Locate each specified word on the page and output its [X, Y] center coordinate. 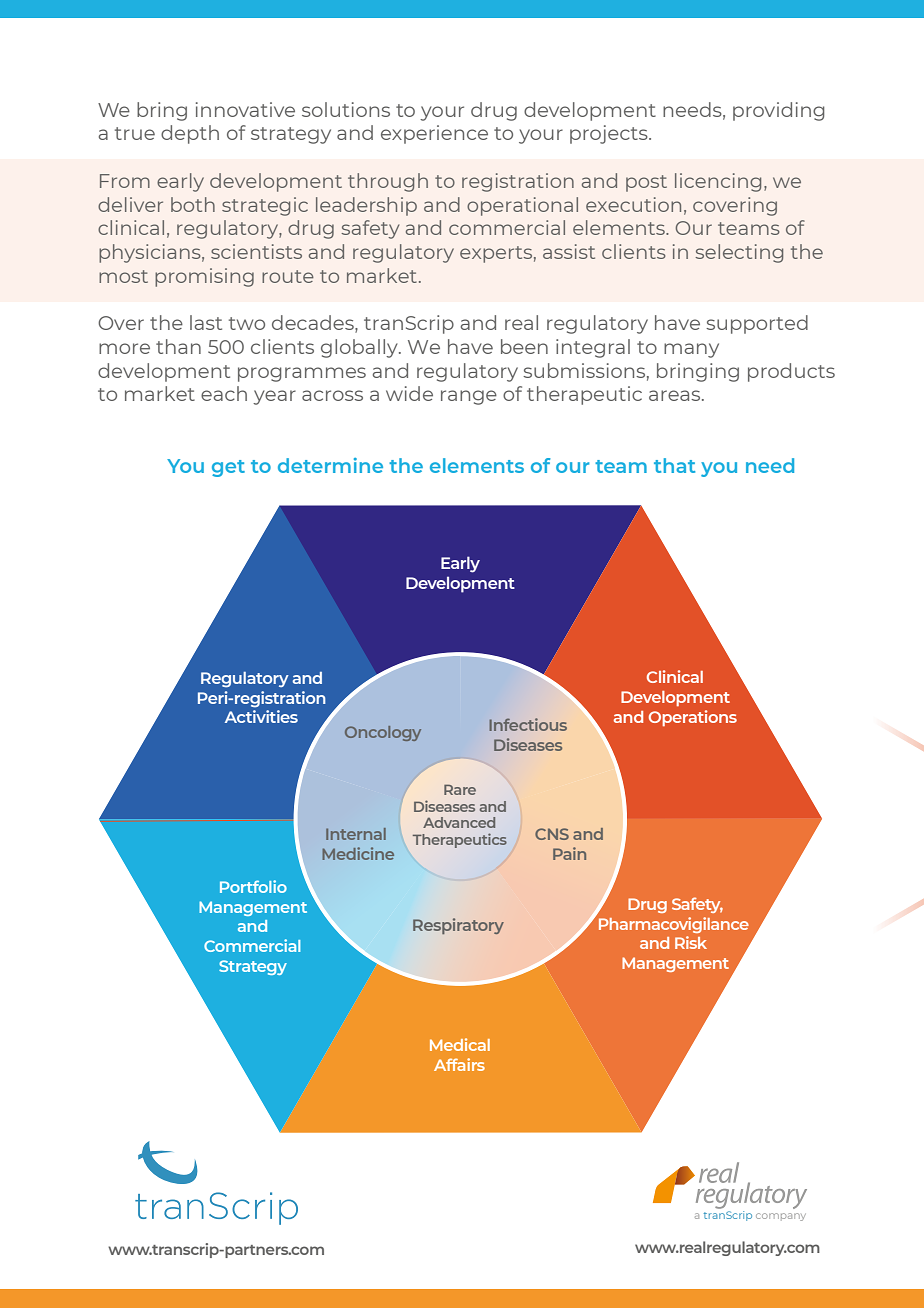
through [388, 182]
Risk [691, 942]
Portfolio [253, 886]
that [674, 465]
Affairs [459, 1064]
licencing [718, 182]
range [469, 397]
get [228, 468]
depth [190, 134]
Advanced [459, 822]
